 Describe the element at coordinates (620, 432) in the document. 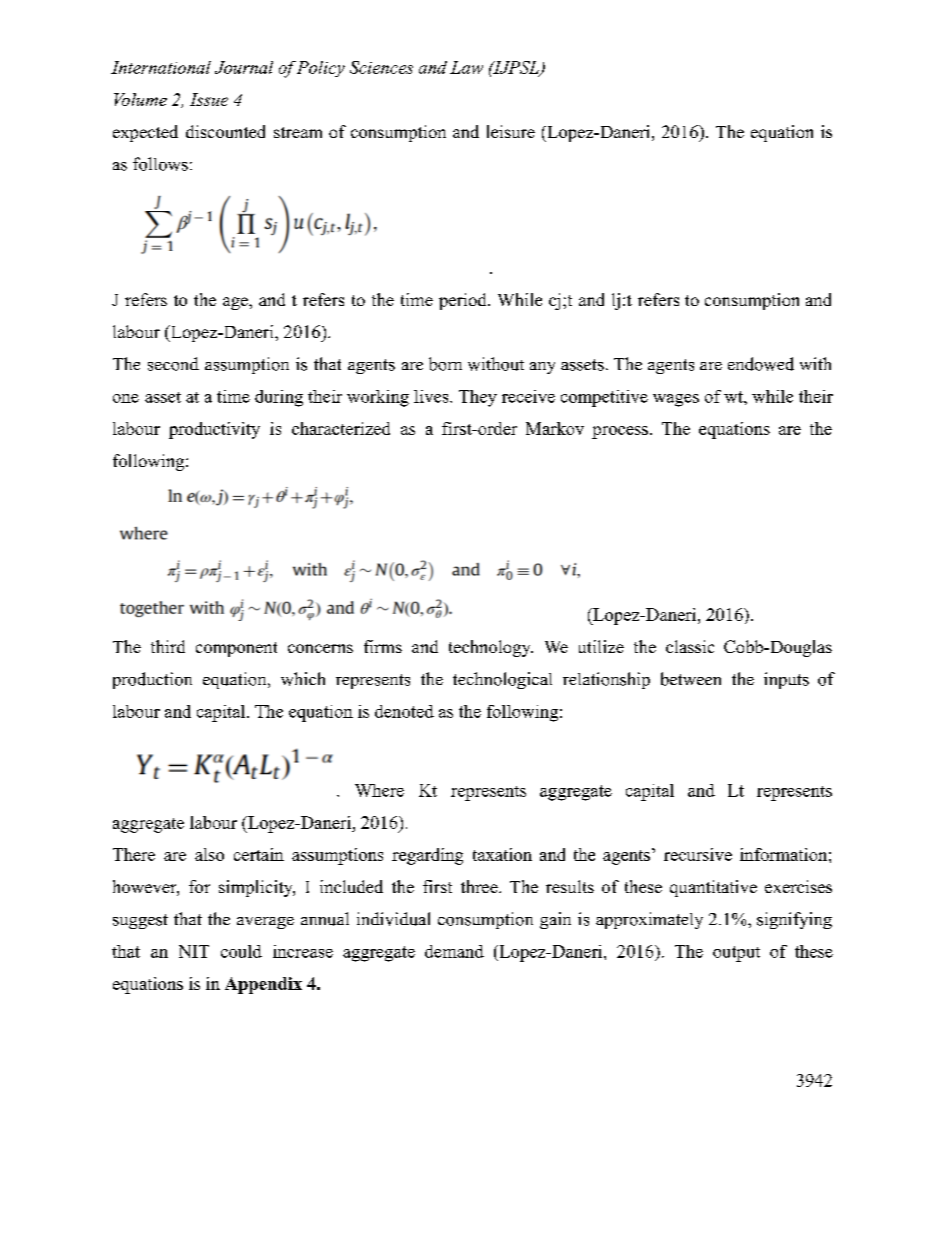

I see `process` at that location.
